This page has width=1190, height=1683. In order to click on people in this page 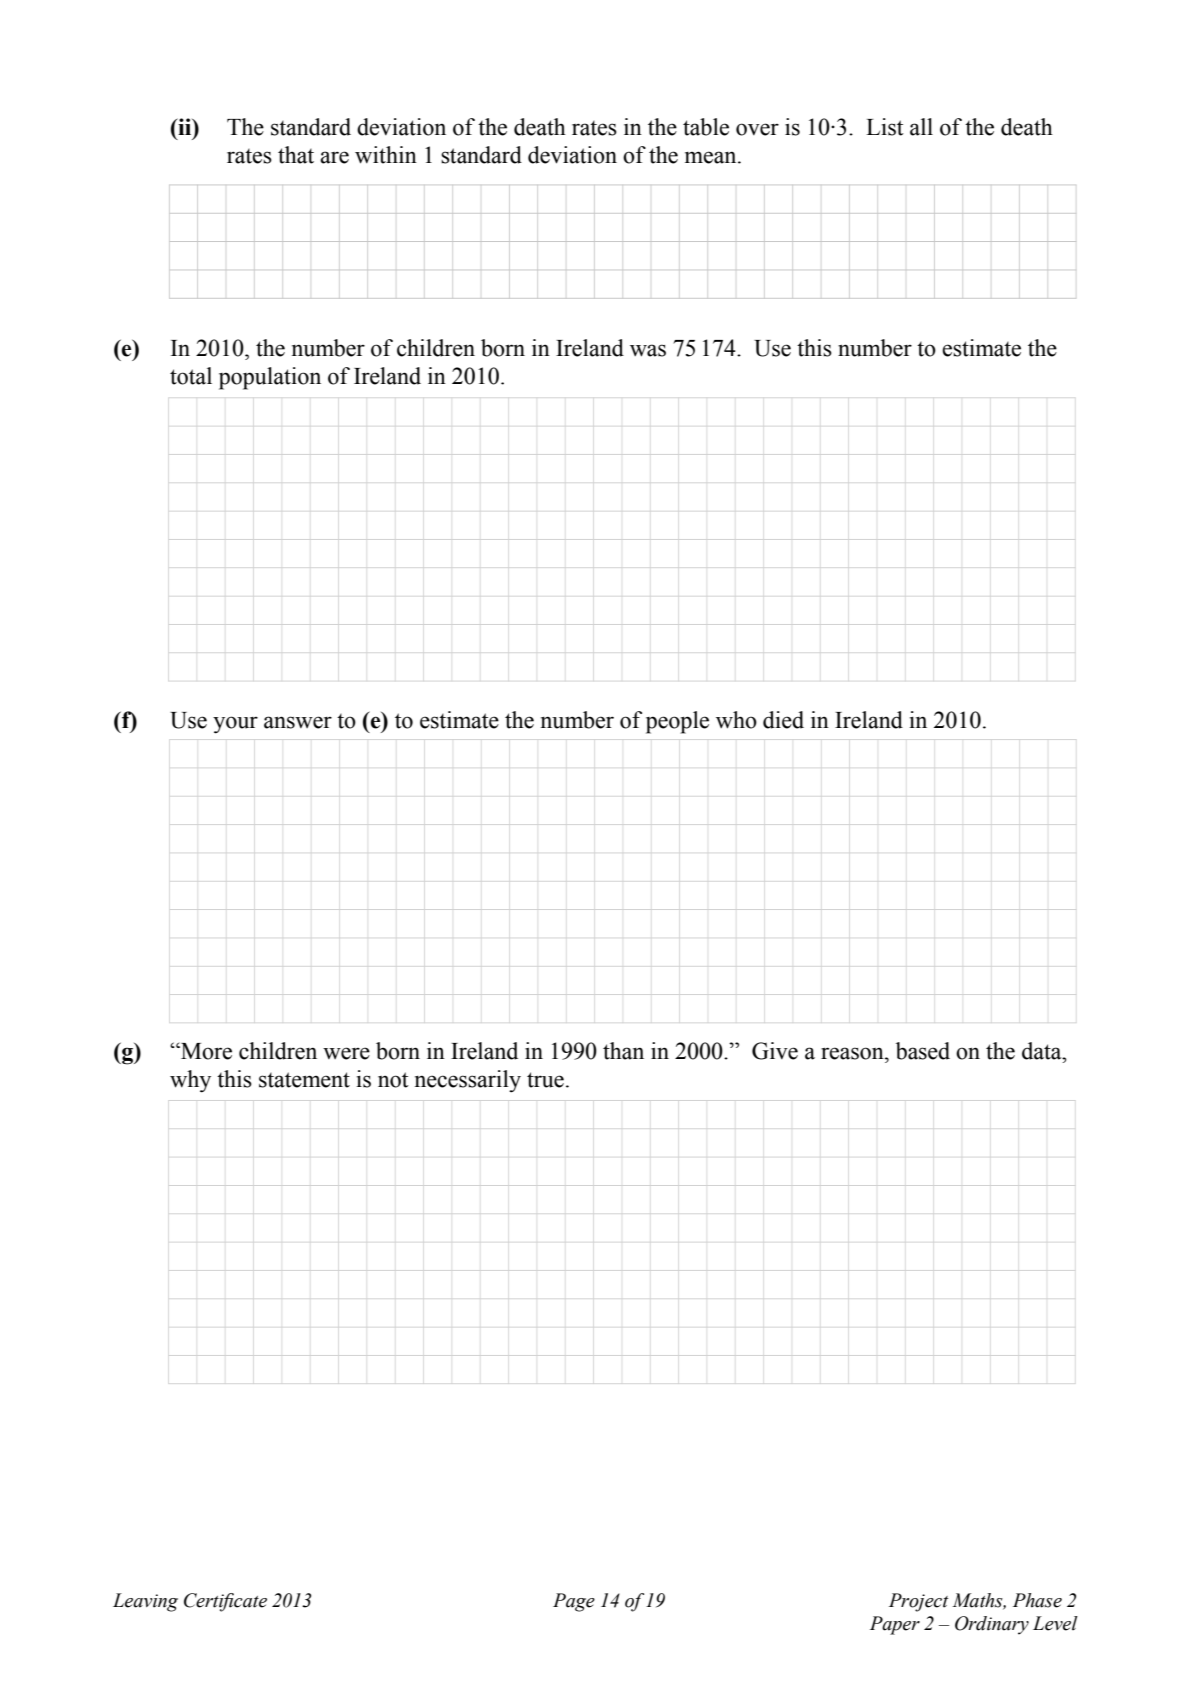, I will do `click(677, 722)`.
